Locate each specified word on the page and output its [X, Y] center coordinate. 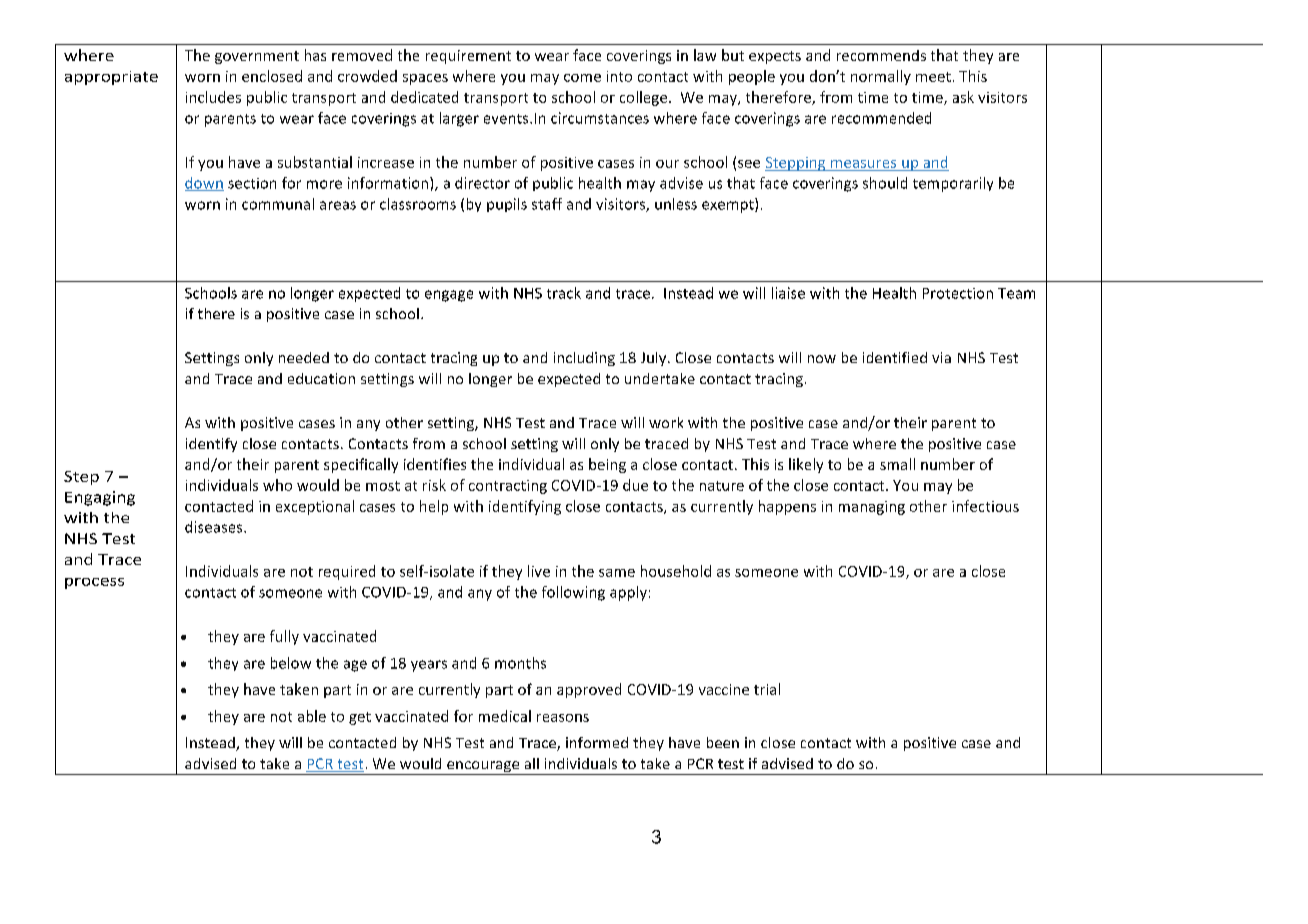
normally [881, 77]
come [582, 78]
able [312, 716]
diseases [215, 527]
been [723, 742]
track [564, 293]
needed [304, 357]
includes [213, 97]
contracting [508, 487]
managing [872, 508]
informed [597, 742]
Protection [958, 293]
